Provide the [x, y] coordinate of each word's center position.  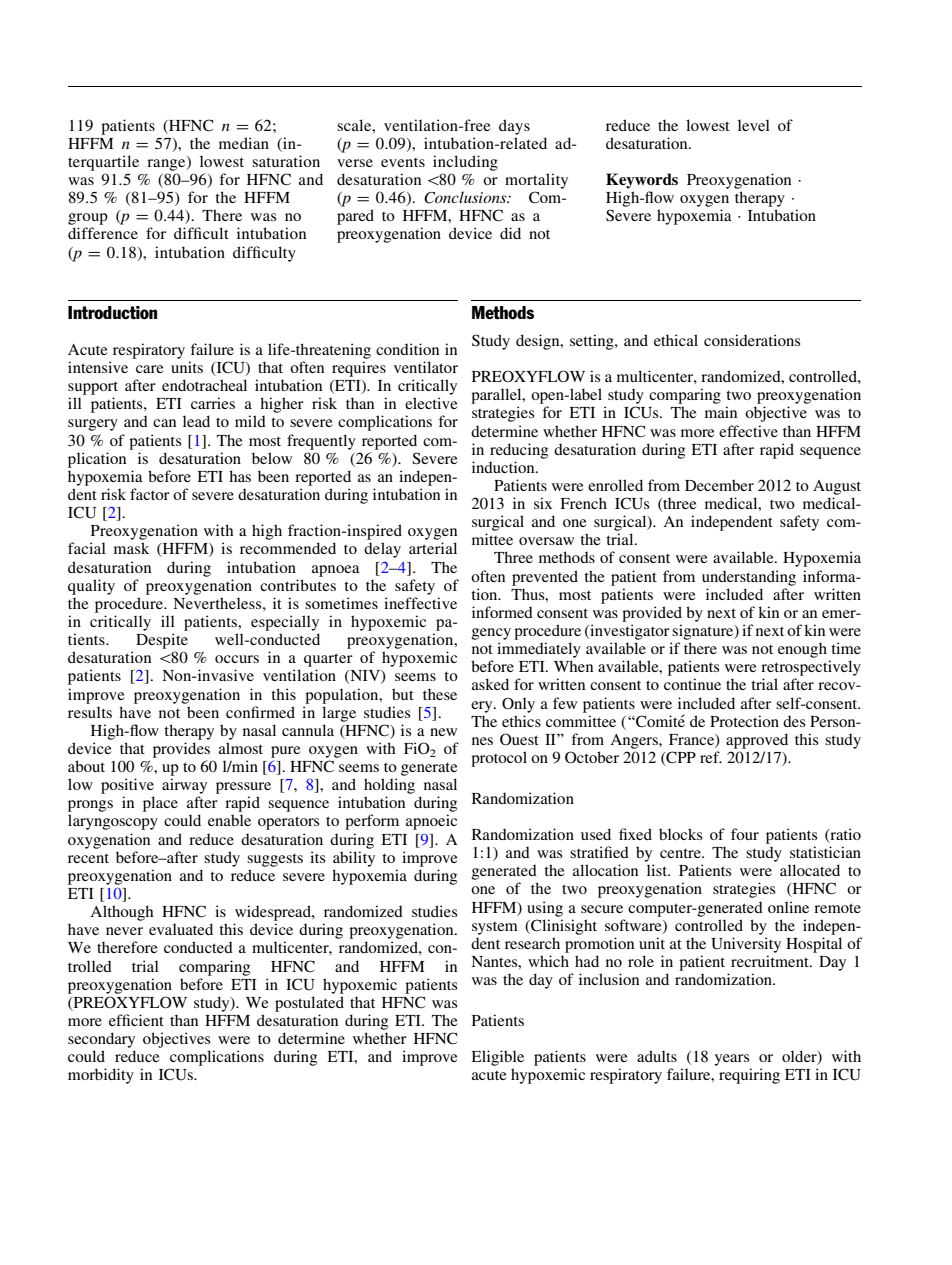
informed [502, 612]
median [244, 143]
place [160, 804]
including [465, 163]
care [150, 369]
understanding [749, 578]
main [721, 412]
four [745, 834]
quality [91, 587]
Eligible [497, 1058]
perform [372, 822]
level [754, 125]
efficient [136, 1020]
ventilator [426, 367]
